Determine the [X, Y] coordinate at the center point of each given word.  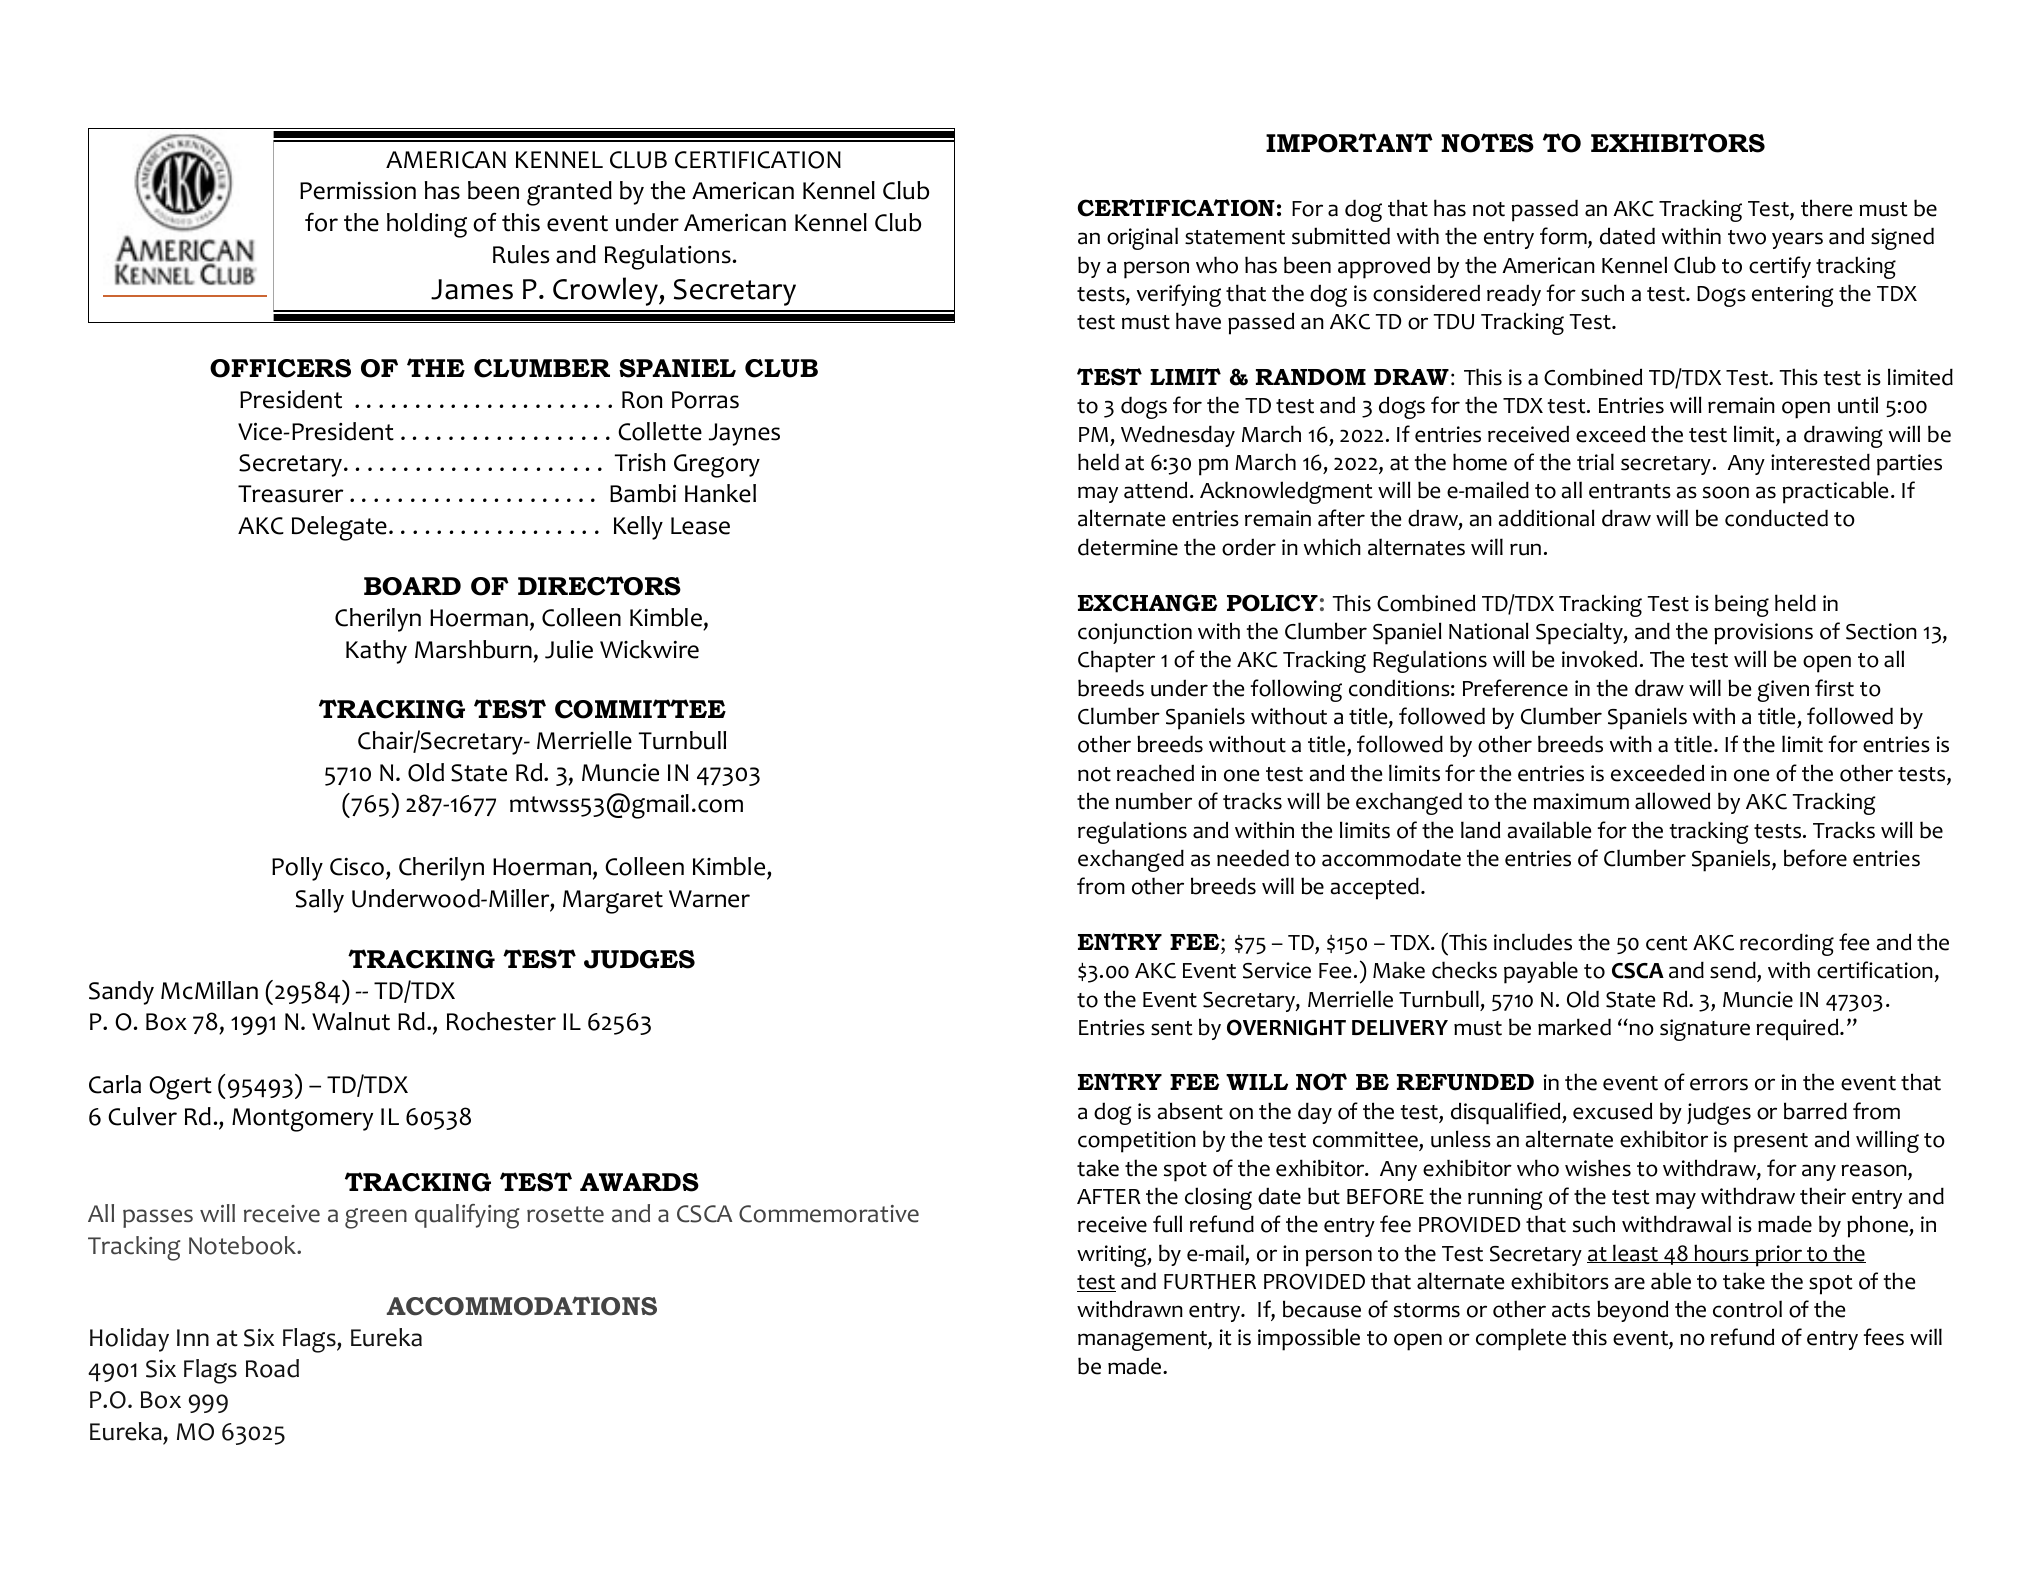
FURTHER [1210, 1282]
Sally [320, 901]
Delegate [339, 528]
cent [1667, 943]
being [1742, 605]
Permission [358, 190]
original [1142, 238]
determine [1128, 547]
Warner [709, 899]
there [1826, 208]
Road [272, 1368]
